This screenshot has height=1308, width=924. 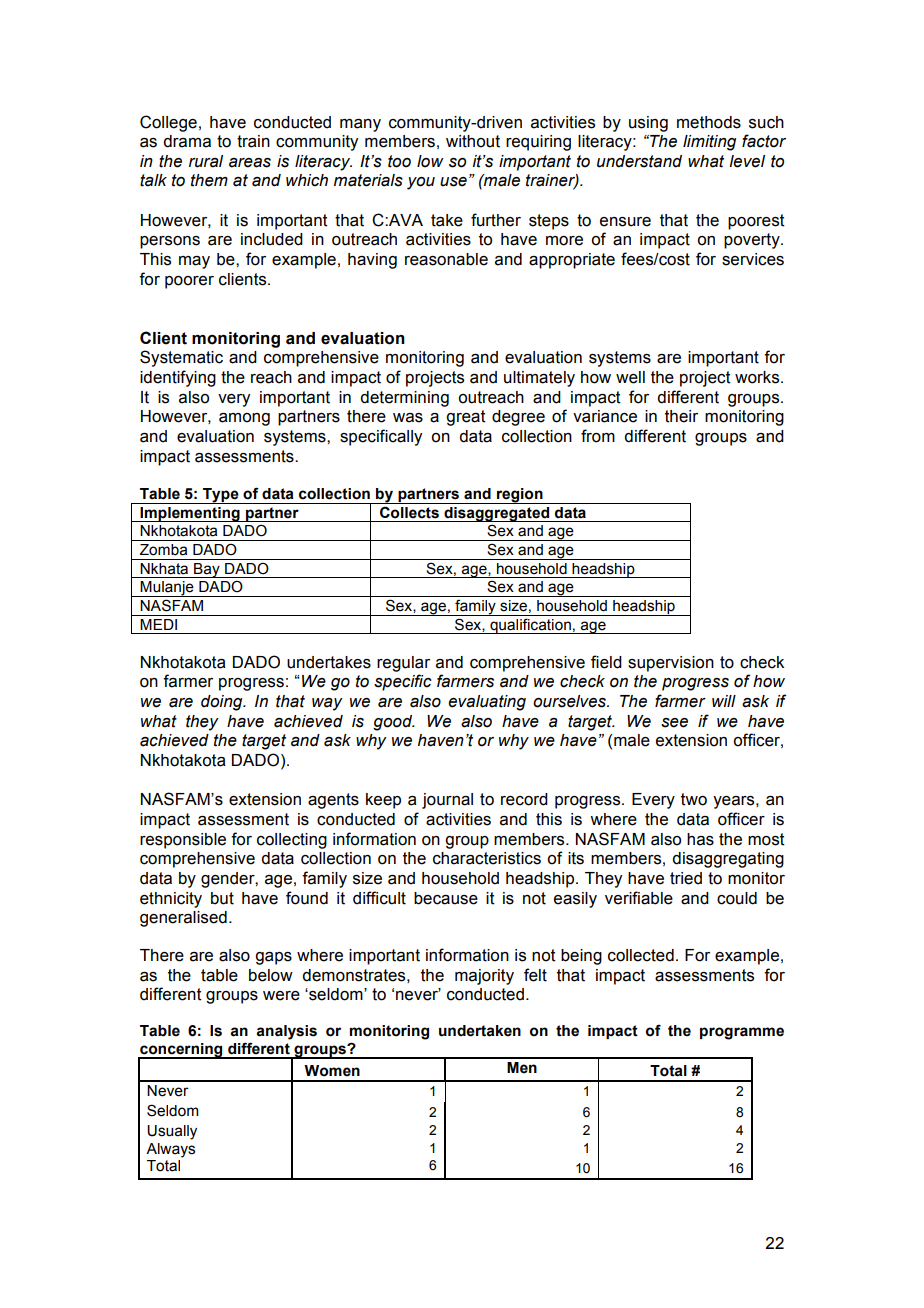 I want to click on rural, so click(x=206, y=161).
